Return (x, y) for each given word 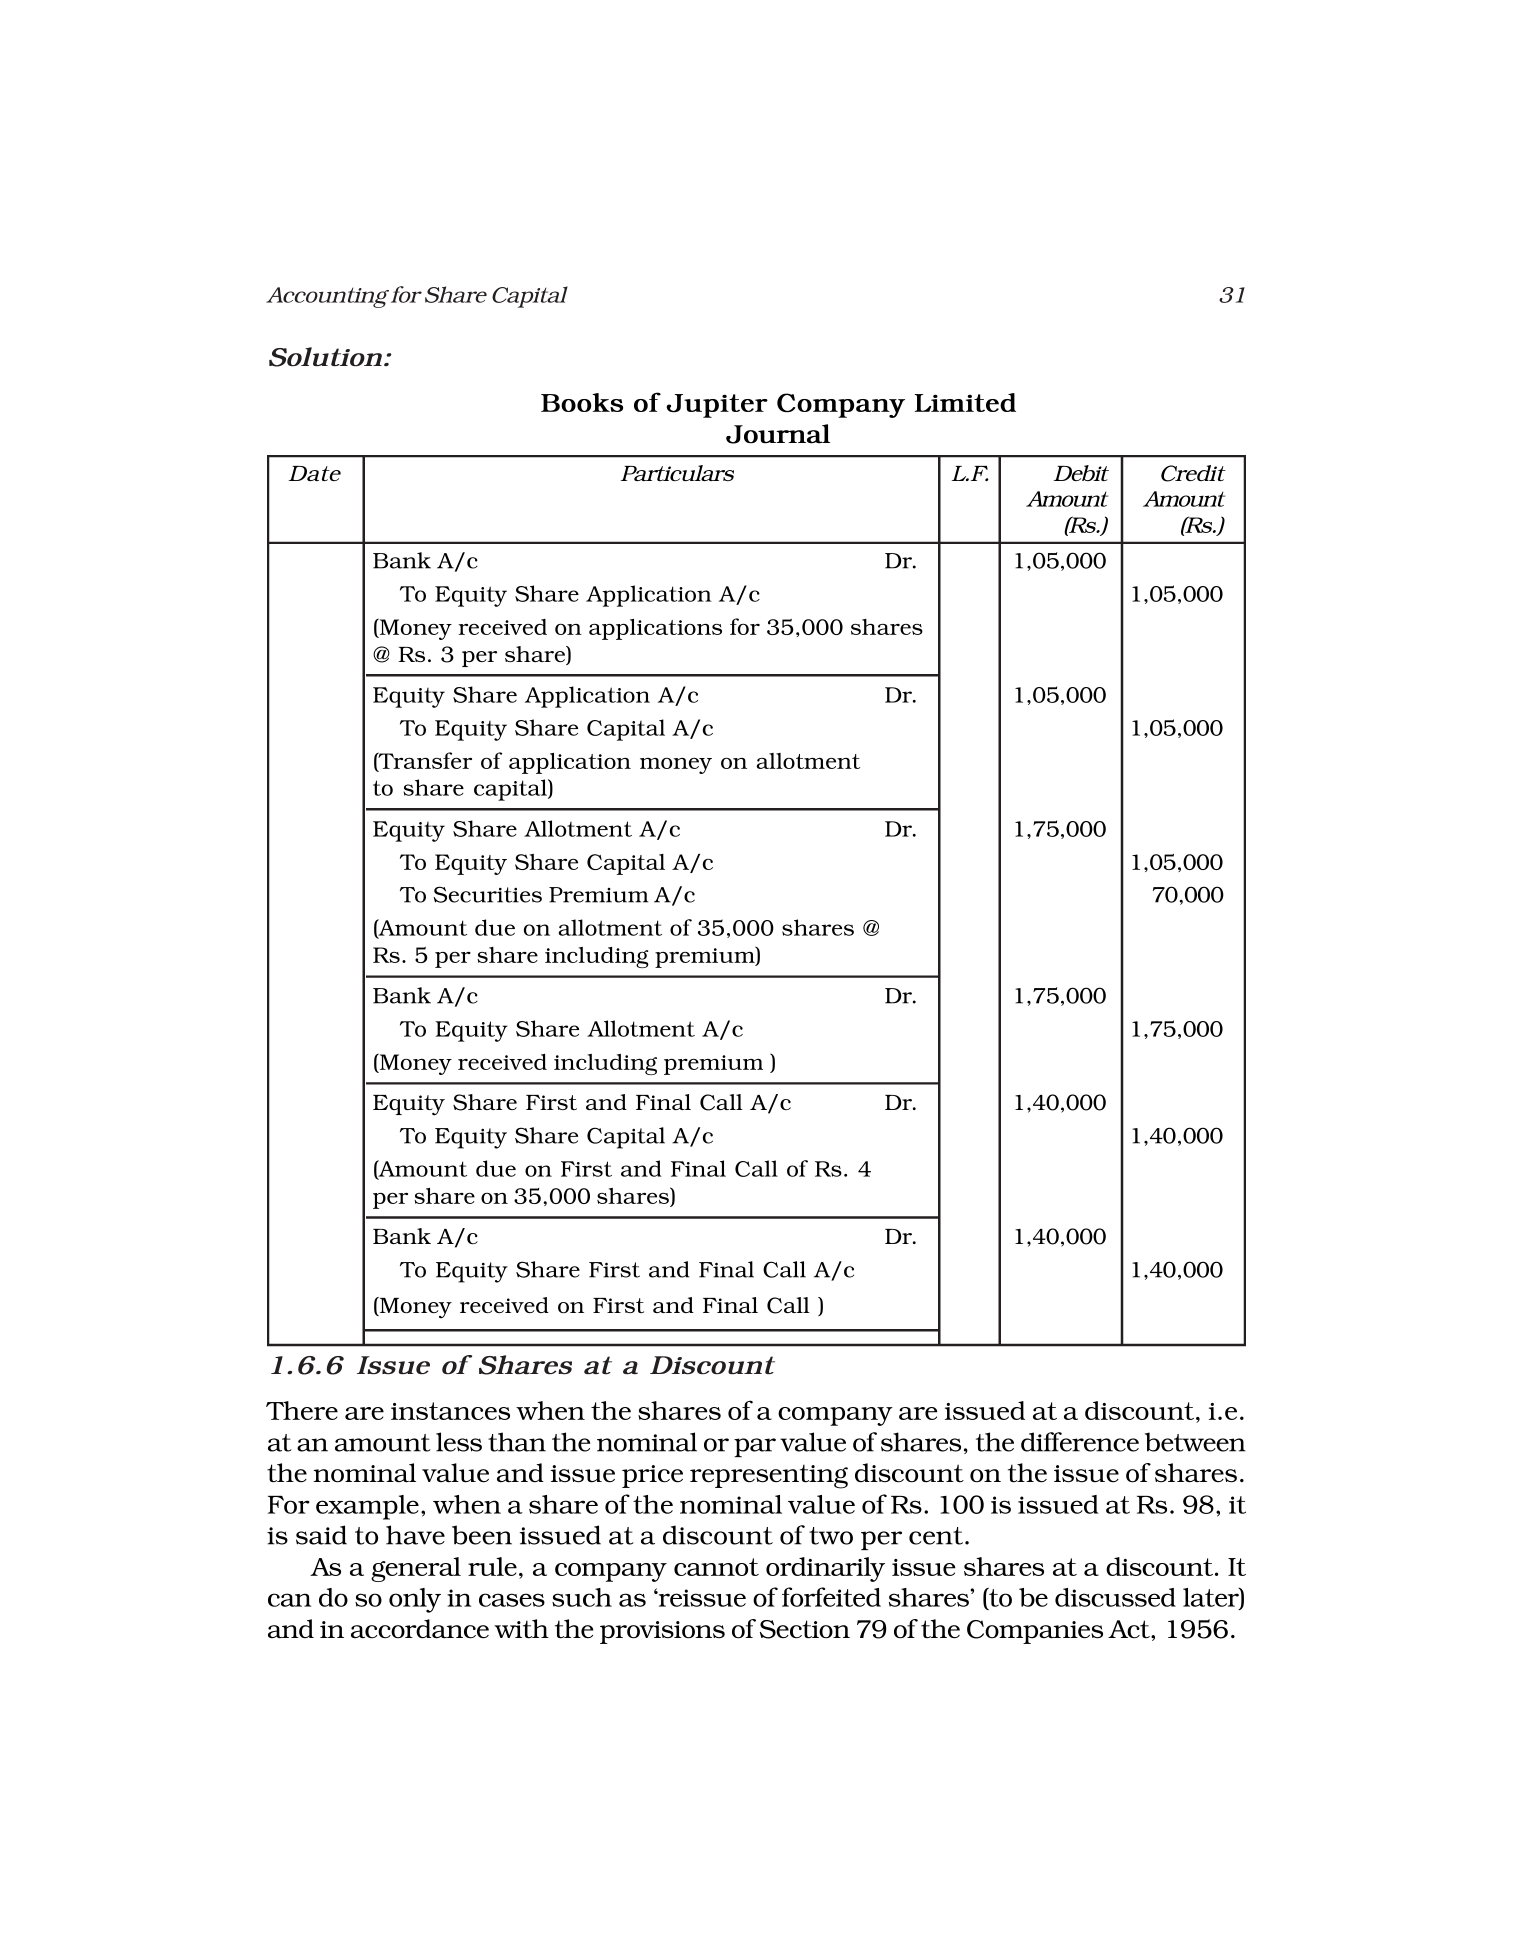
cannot (716, 1567)
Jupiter (717, 406)
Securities (487, 894)
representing (769, 1476)
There (302, 1410)
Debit (1081, 473)
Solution (325, 357)
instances (450, 1411)
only (415, 1600)
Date (315, 473)
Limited (965, 402)
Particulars (677, 473)
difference (1080, 1442)
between (1195, 1442)
